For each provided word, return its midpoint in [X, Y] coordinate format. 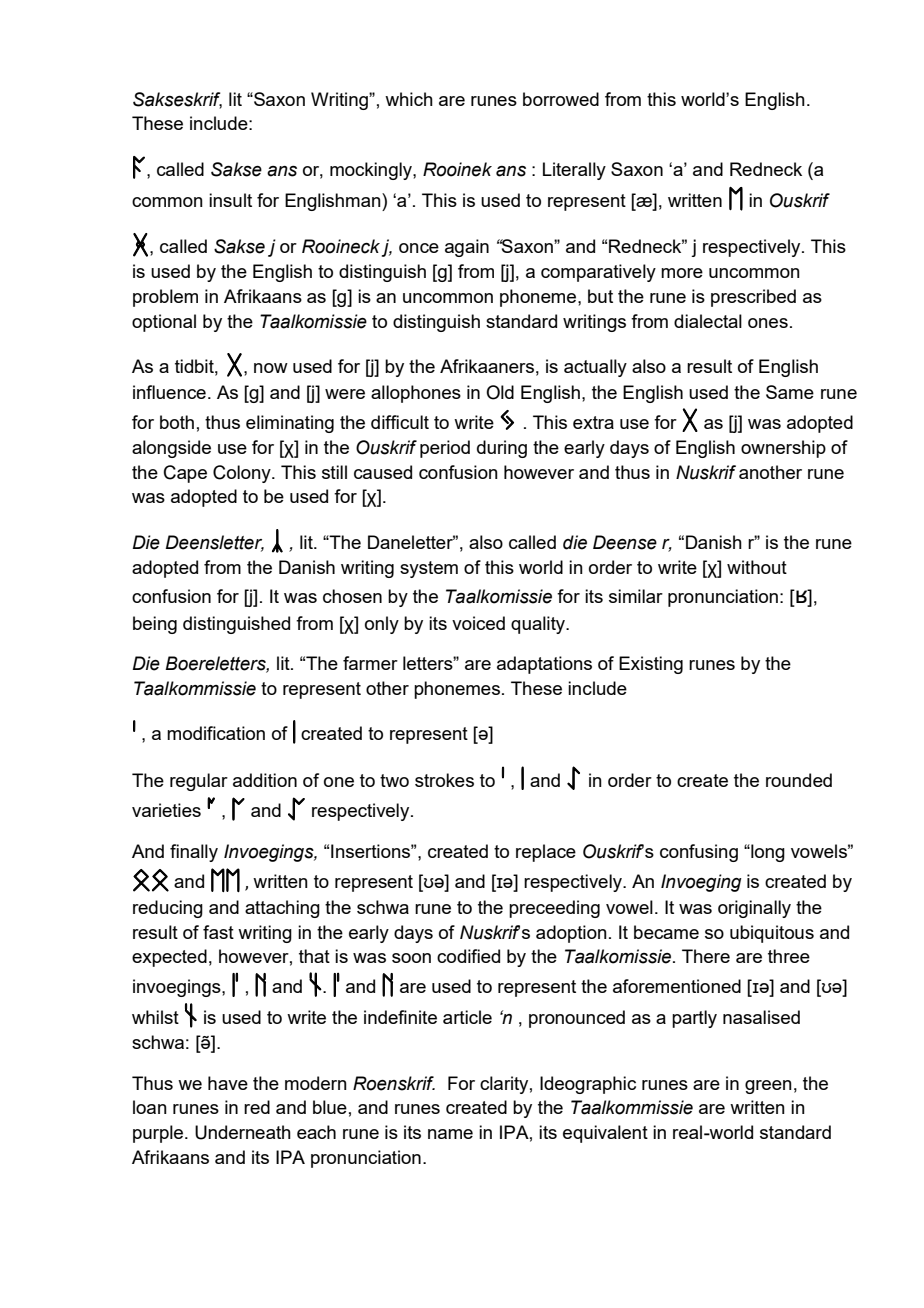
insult [230, 200]
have [228, 1083]
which [409, 99]
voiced [478, 623]
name [450, 1134]
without [757, 567]
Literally [574, 171]
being [155, 625]
